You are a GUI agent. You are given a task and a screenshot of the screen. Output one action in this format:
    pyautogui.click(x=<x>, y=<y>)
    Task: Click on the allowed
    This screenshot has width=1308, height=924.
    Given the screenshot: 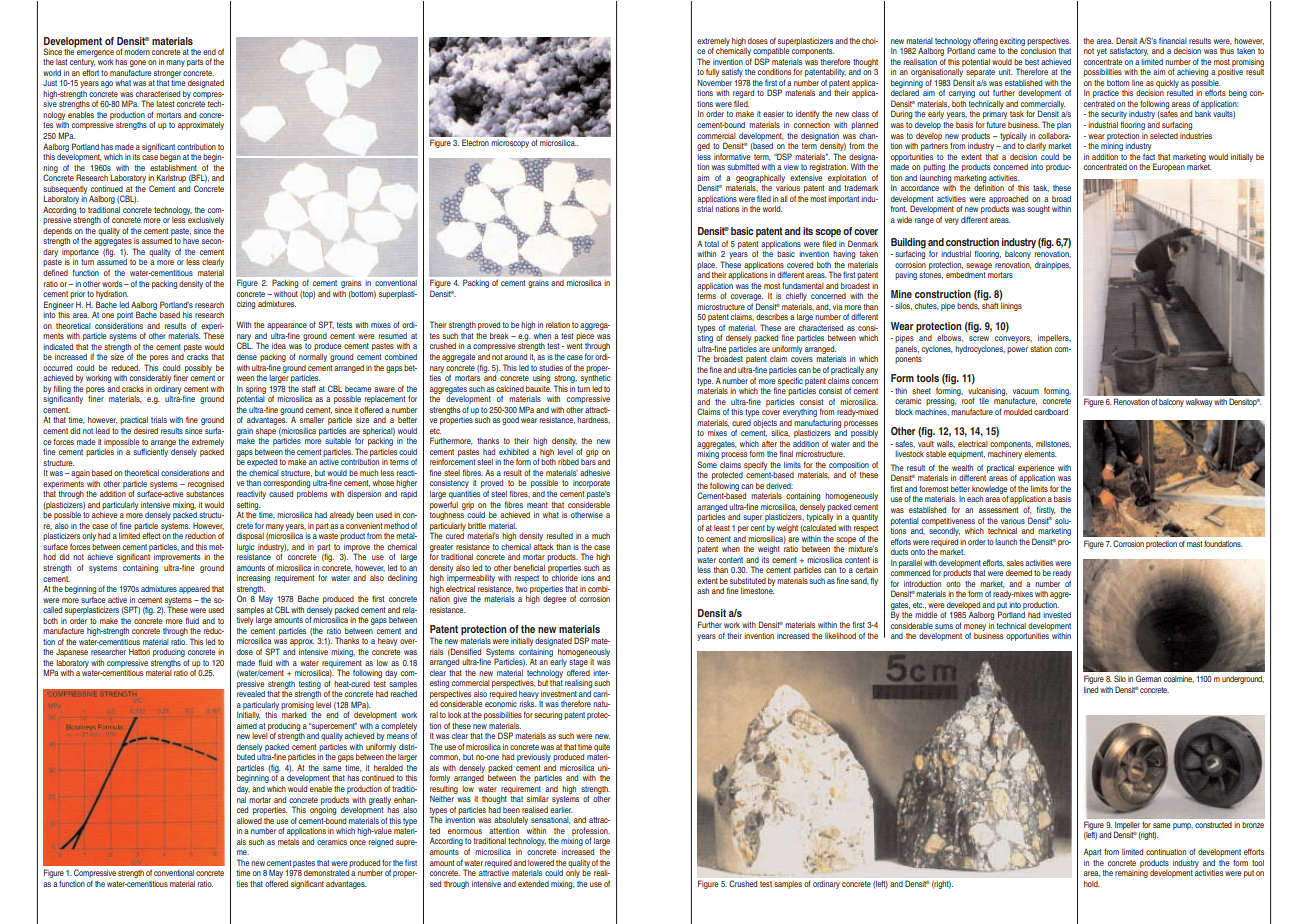 What is the action you would take?
    pyautogui.click(x=249, y=821)
